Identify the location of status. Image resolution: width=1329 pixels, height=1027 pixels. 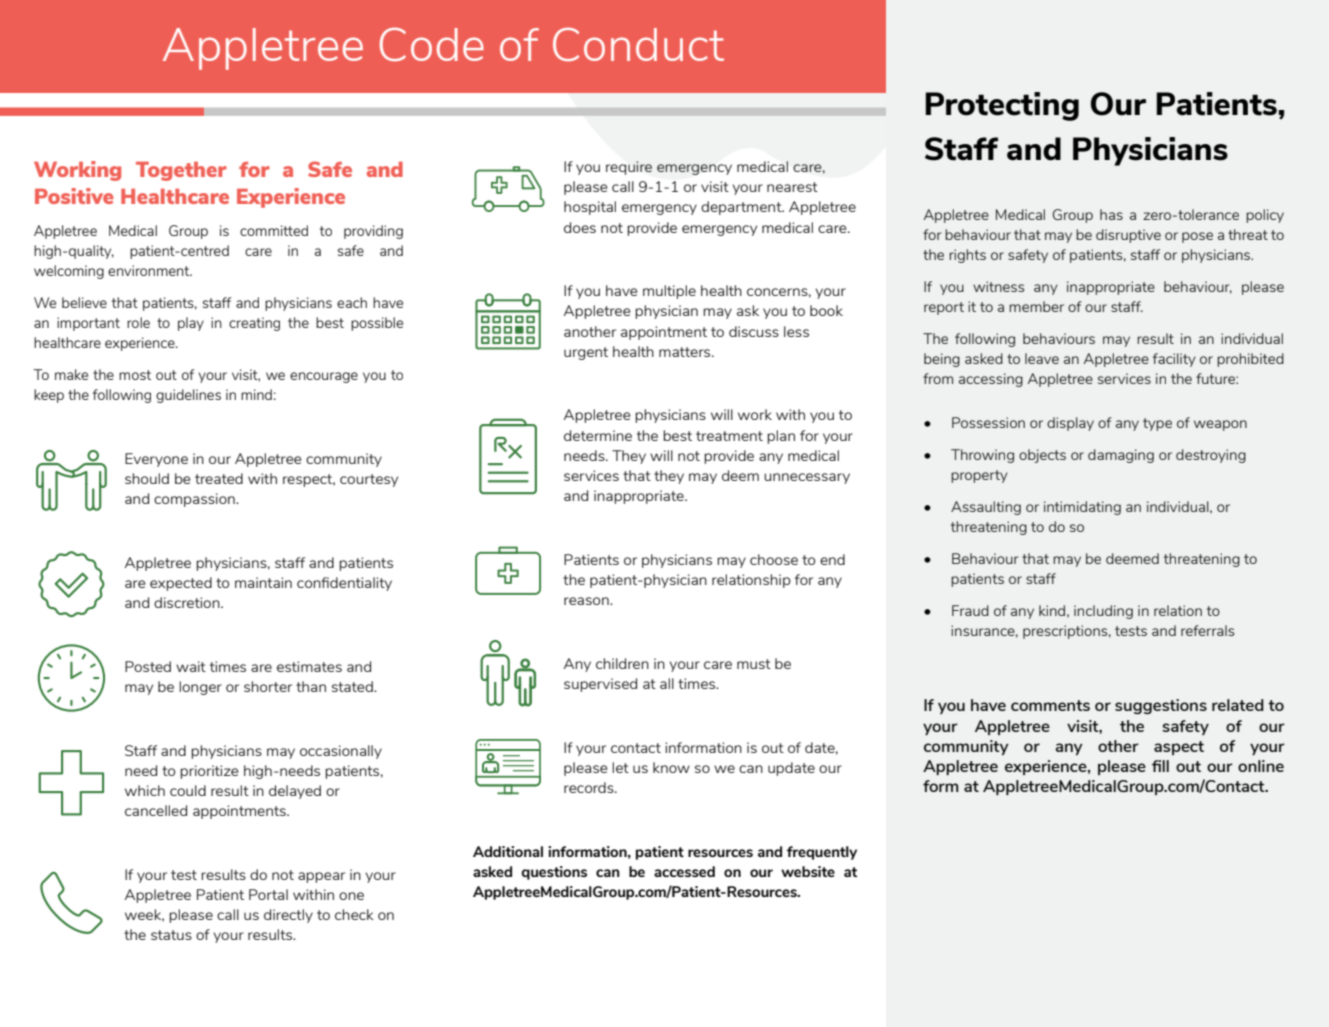
(171, 935).
